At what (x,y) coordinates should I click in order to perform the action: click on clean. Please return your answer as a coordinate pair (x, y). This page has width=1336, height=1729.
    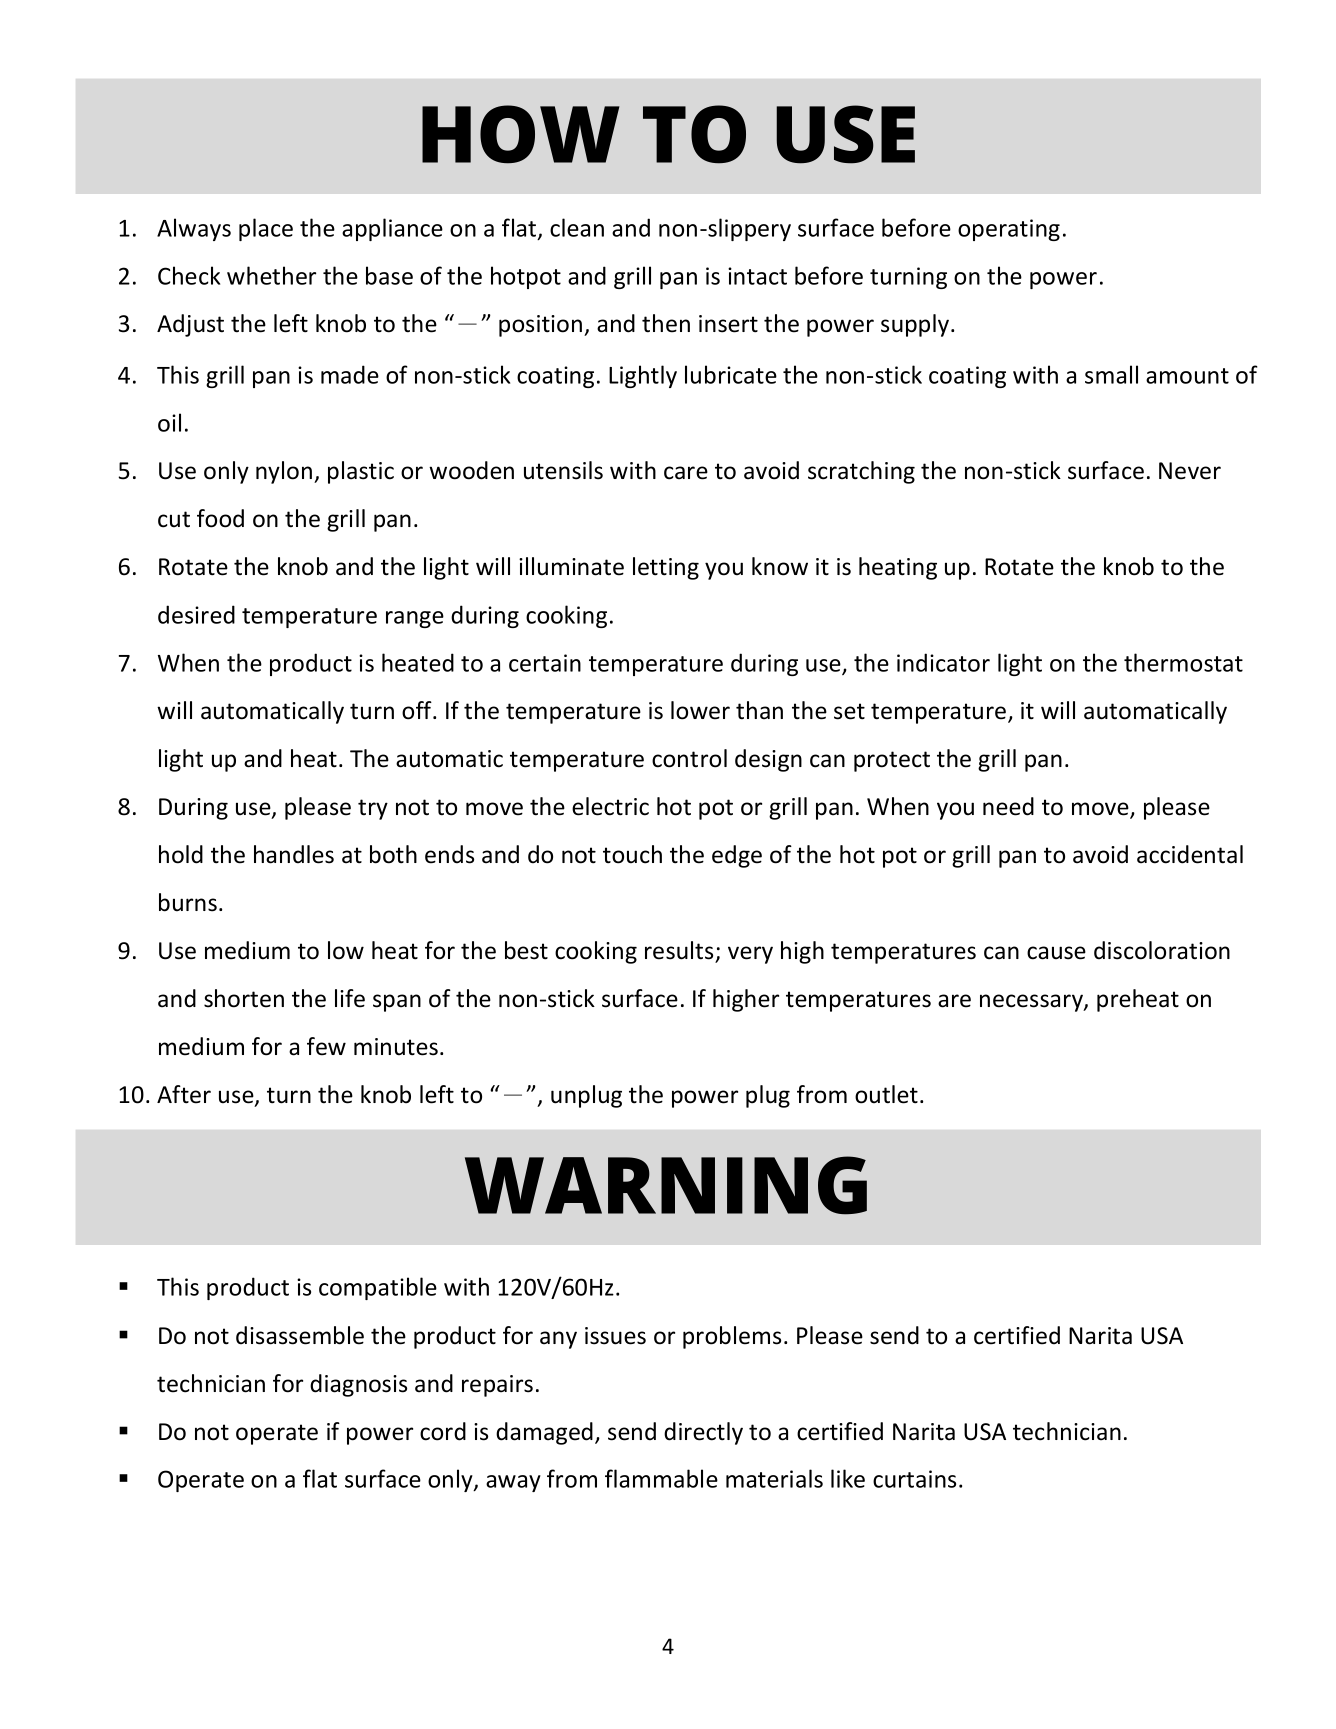
    Looking at the image, I should click on (577, 227).
